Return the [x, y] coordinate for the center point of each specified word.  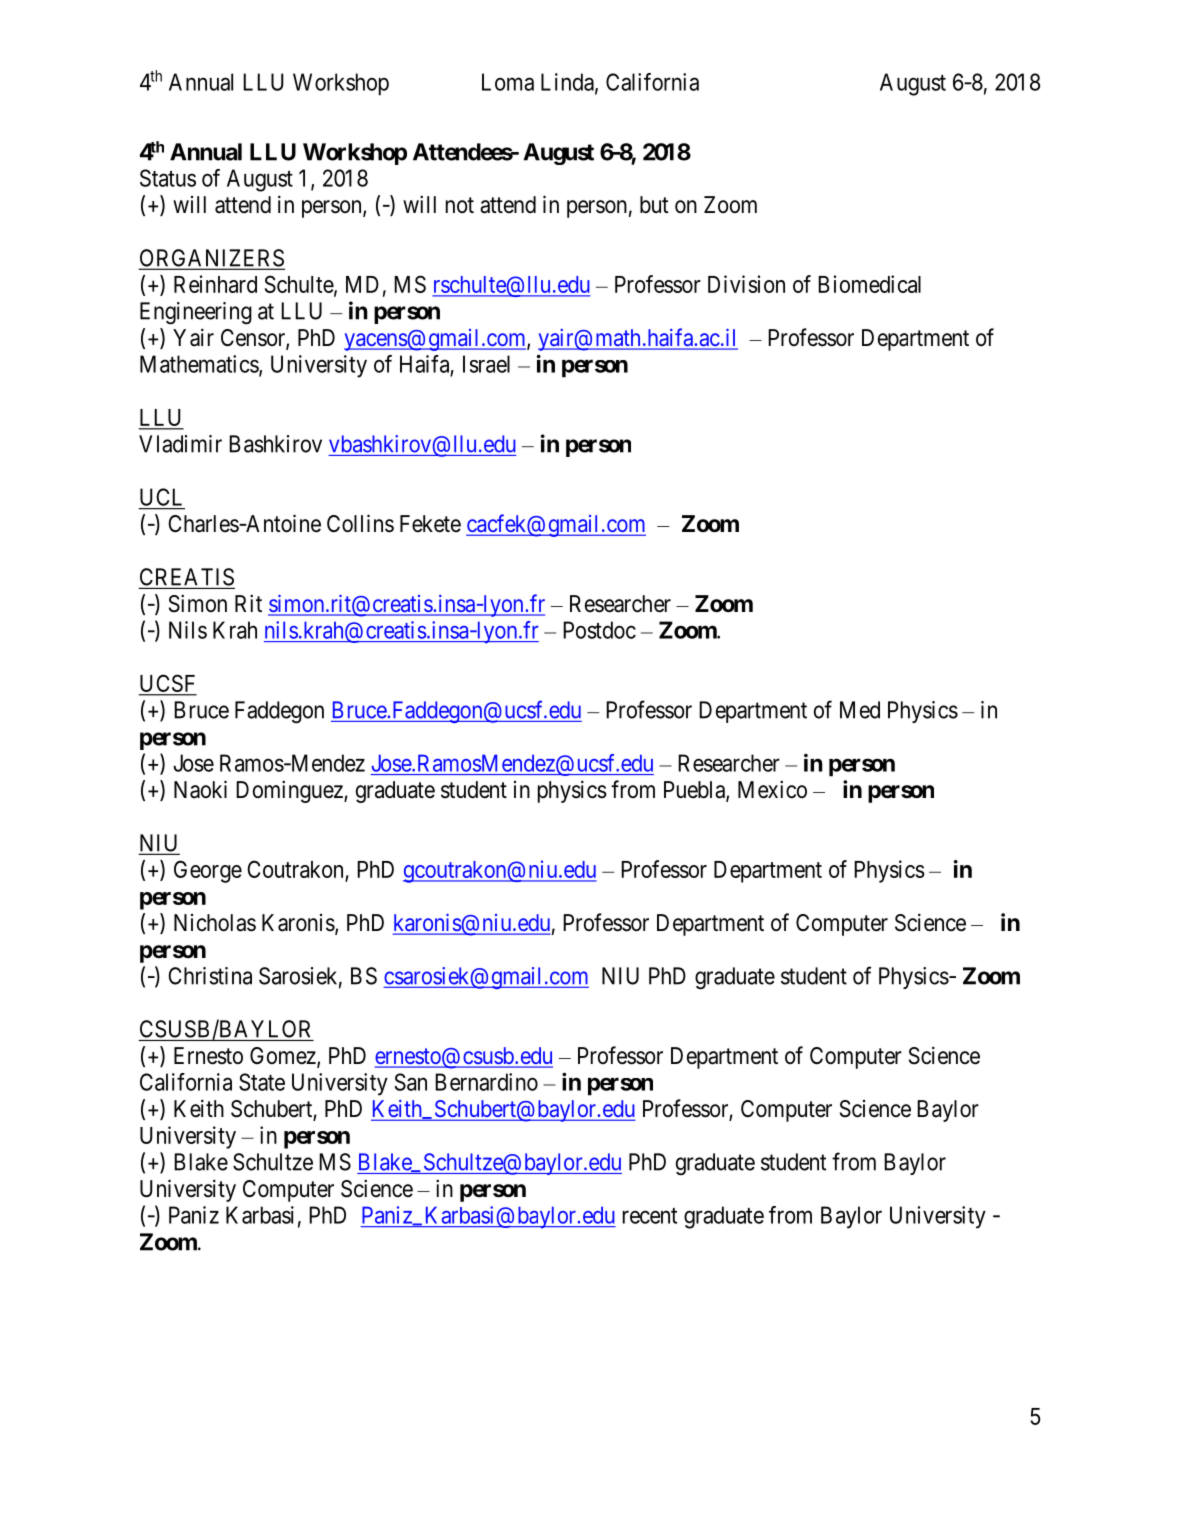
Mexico [772, 789]
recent [650, 1216]
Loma [508, 82]
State [262, 1082]
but [654, 205]
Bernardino [486, 1082]
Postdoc [599, 630]
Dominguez [290, 791]
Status [168, 178]
